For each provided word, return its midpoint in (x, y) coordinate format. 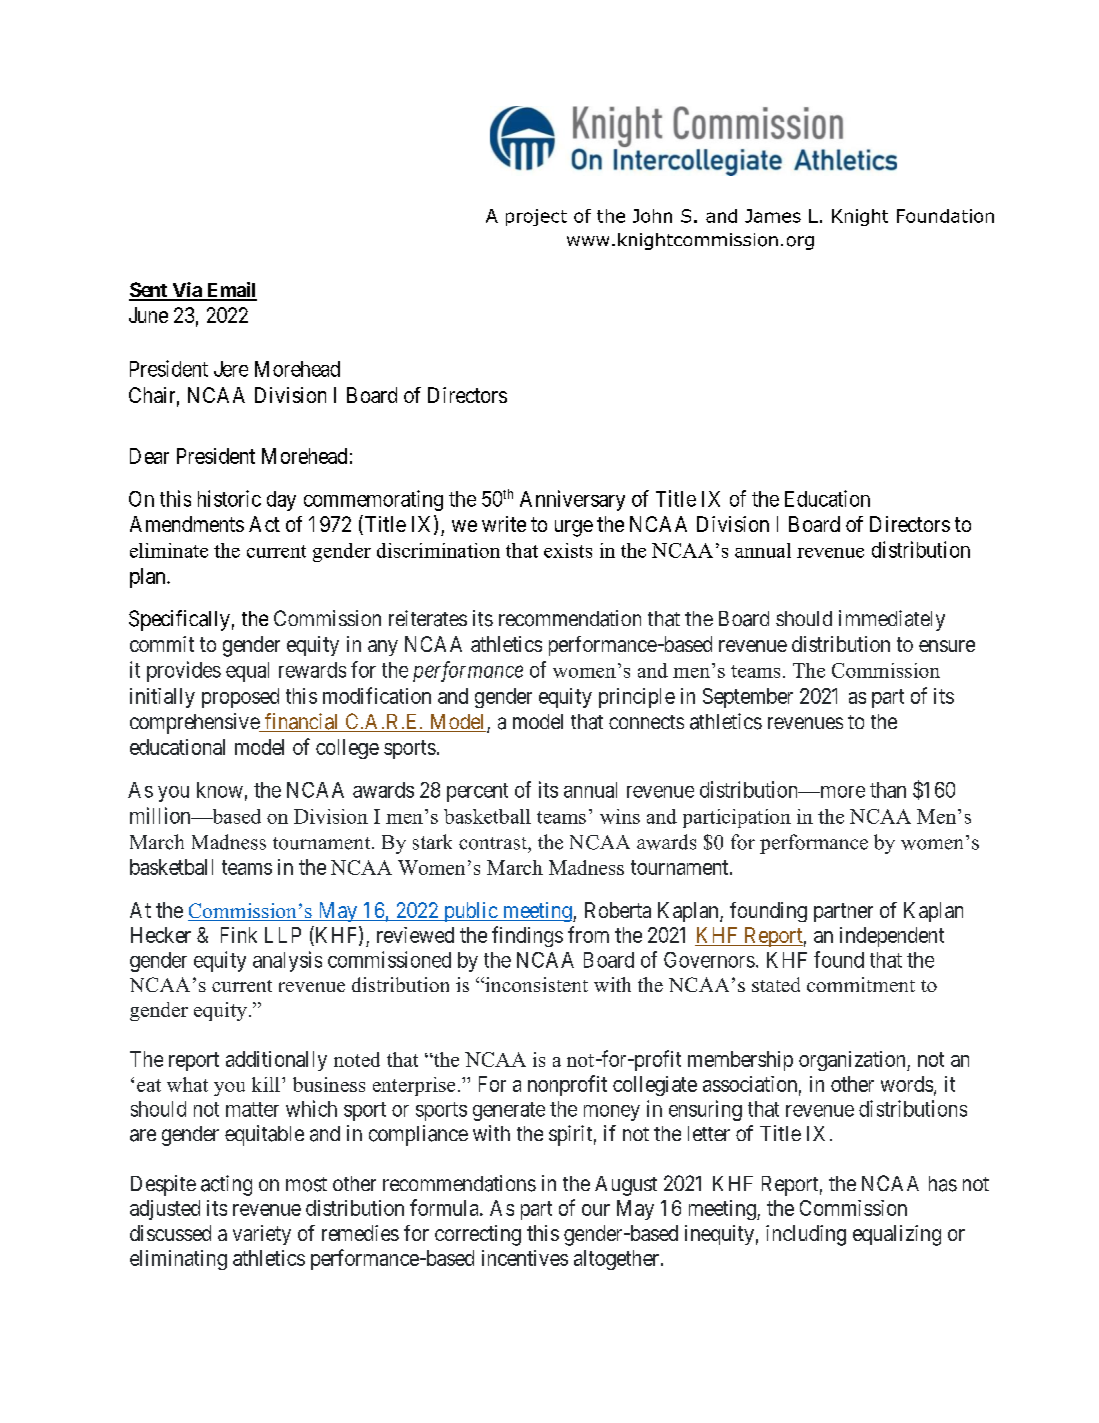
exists (568, 550)
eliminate (169, 550)
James (773, 216)
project (536, 217)
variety (262, 1235)
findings (527, 936)
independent (892, 937)
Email (230, 291)
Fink (239, 935)
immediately (892, 620)
